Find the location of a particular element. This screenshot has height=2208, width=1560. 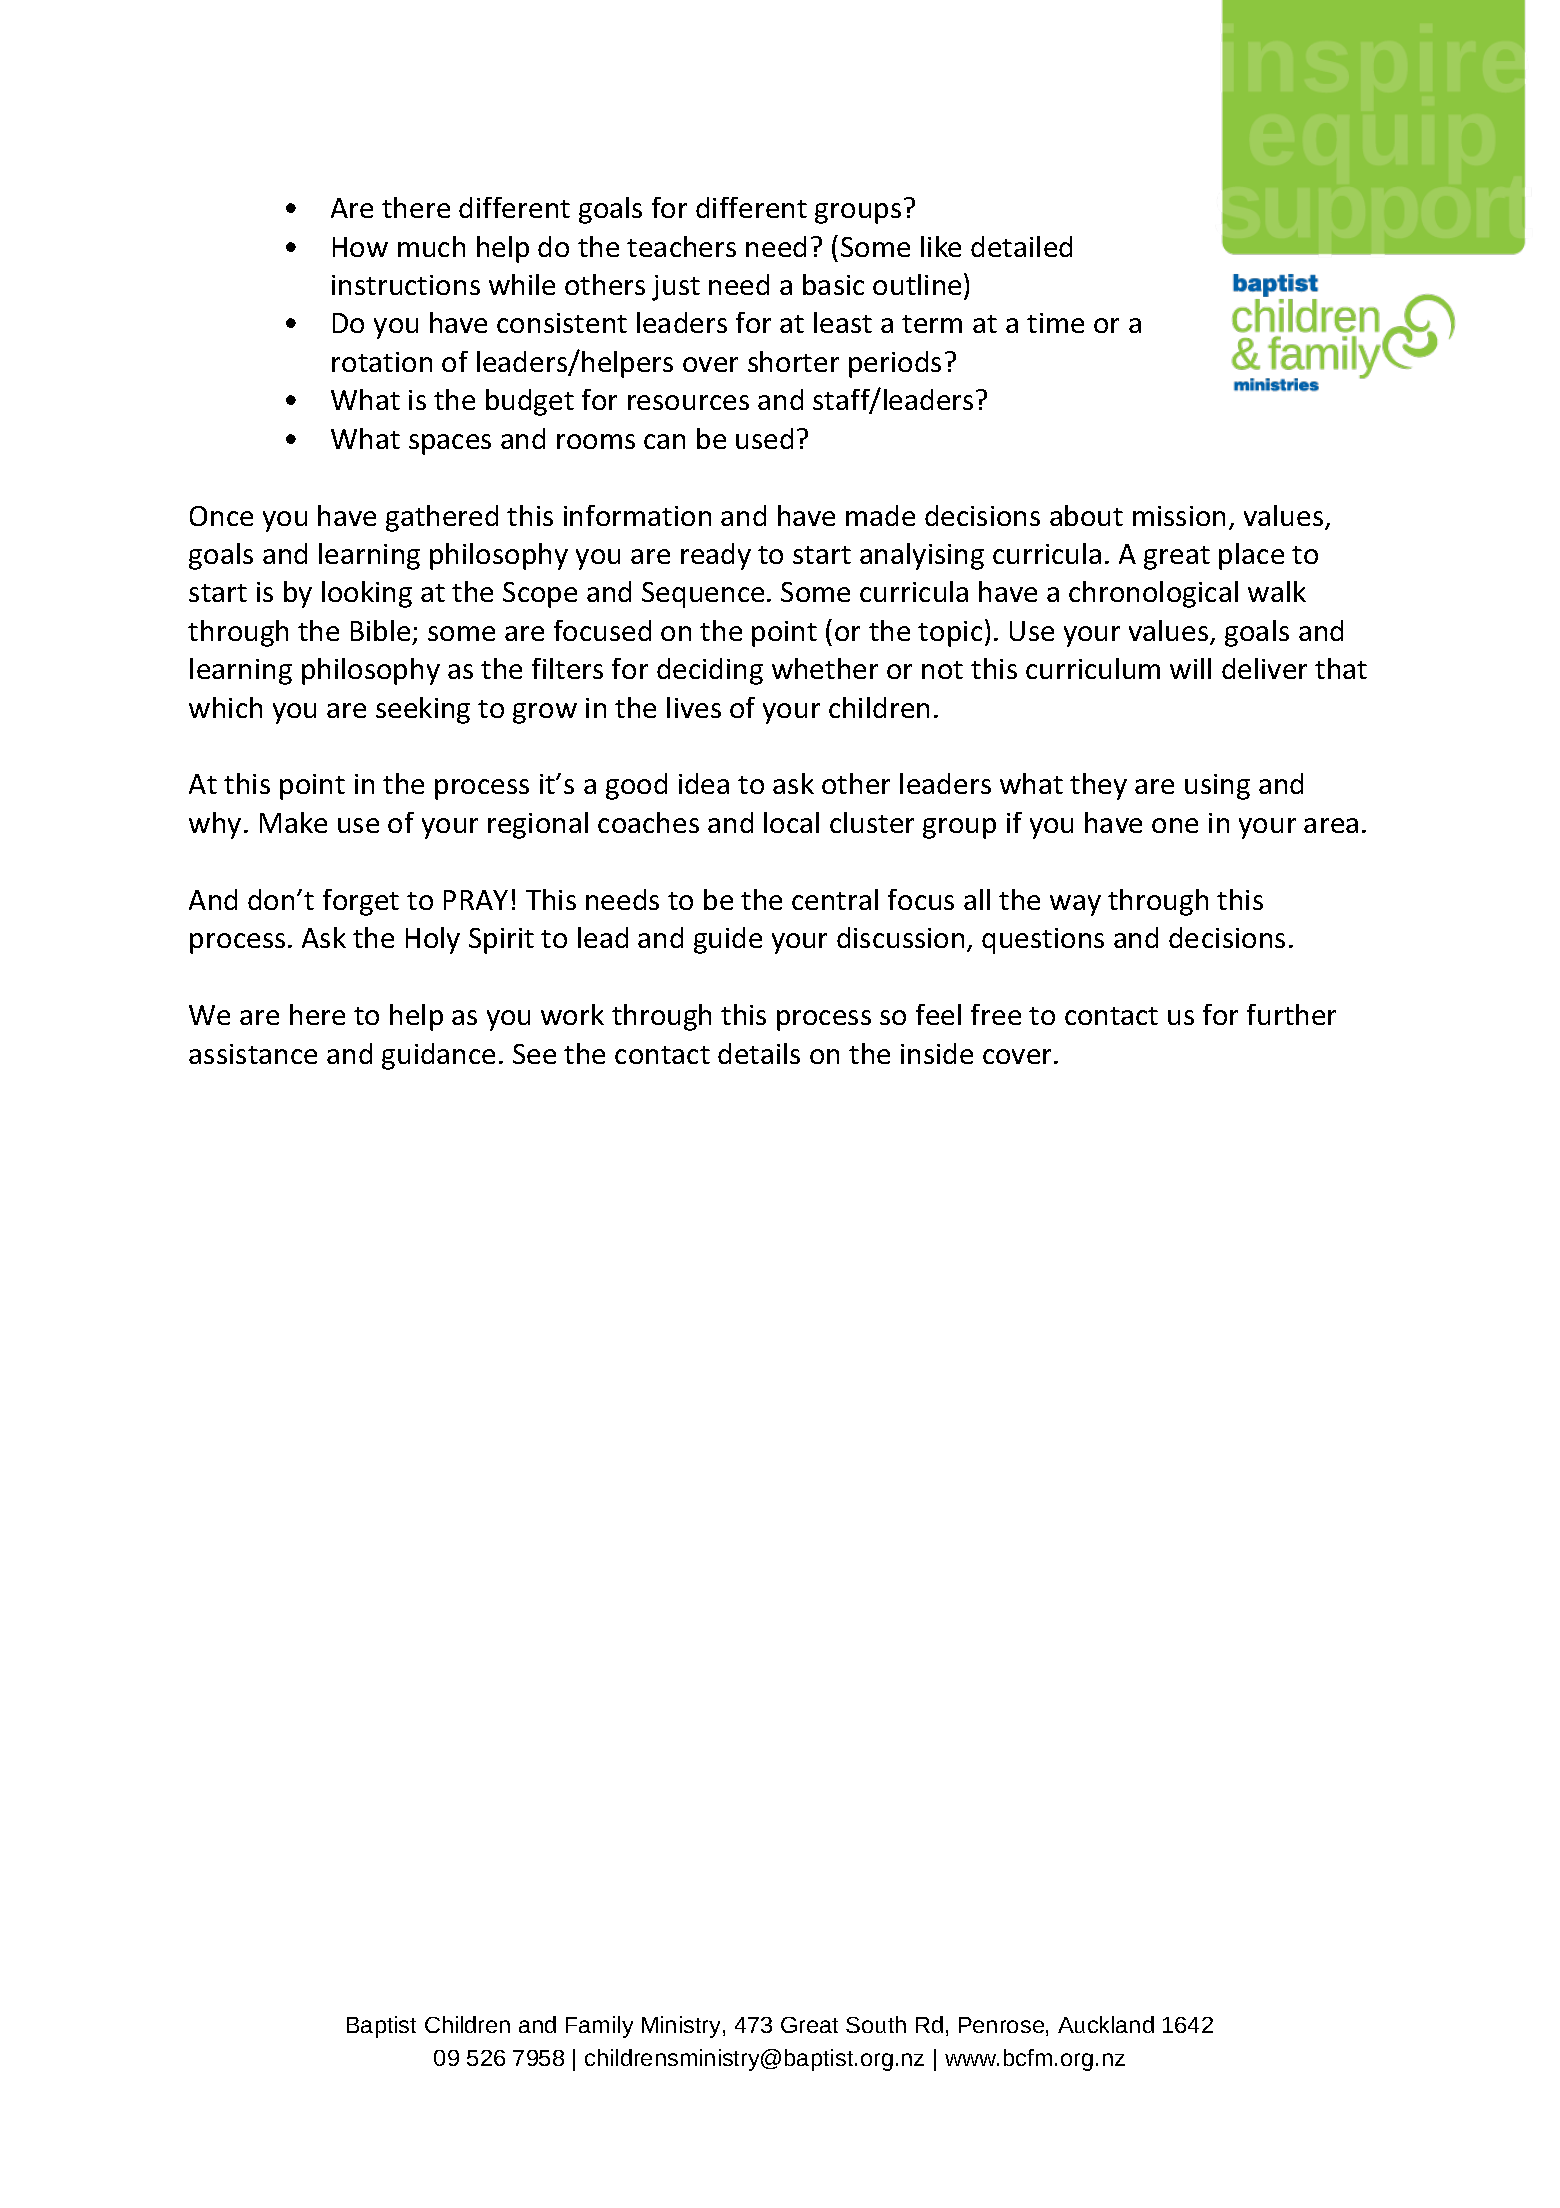

instructions is located at coordinates (406, 285).
